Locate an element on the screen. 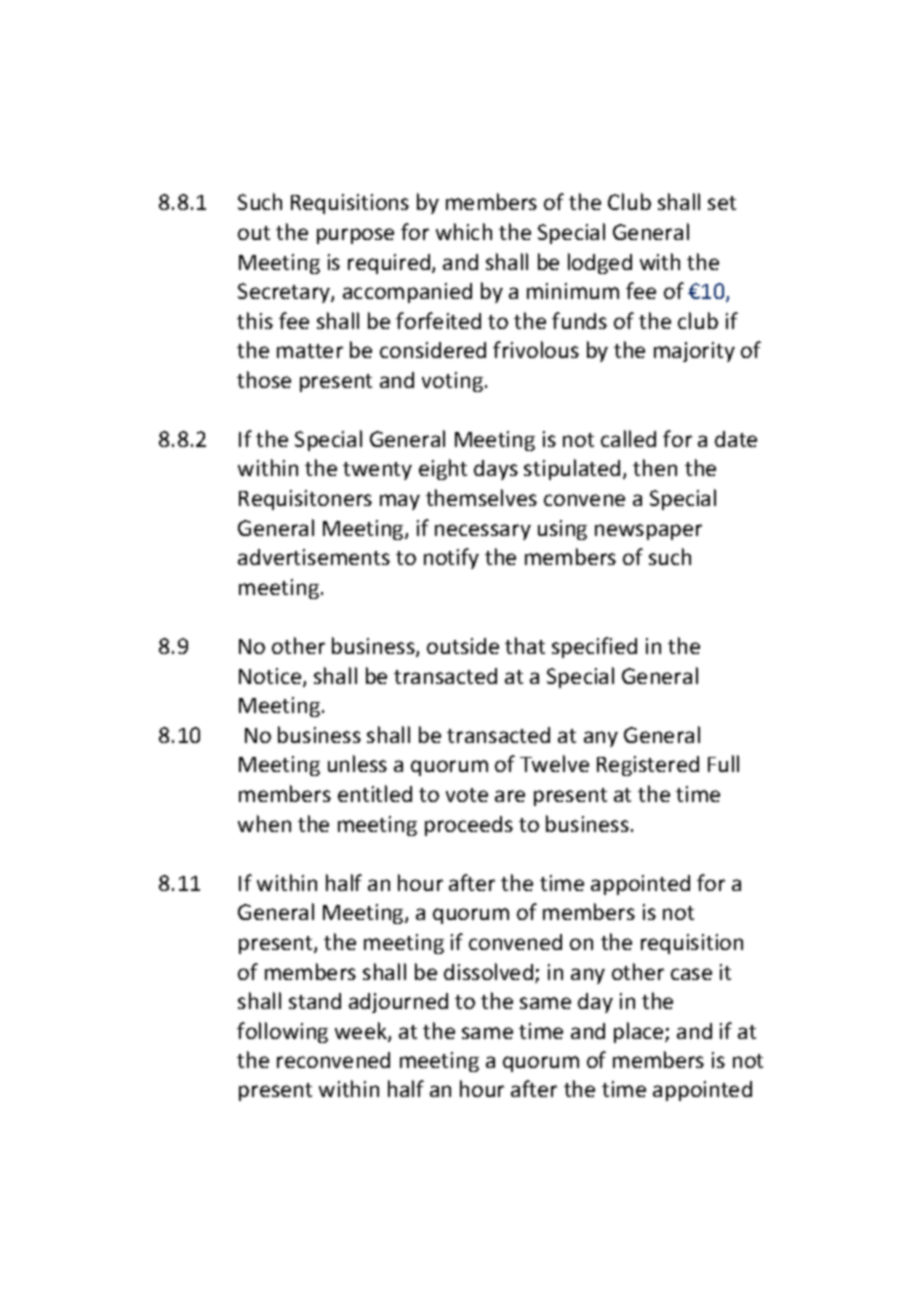 This screenshot has width=924, height=1311. specified is located at coordinates (594, 647).
